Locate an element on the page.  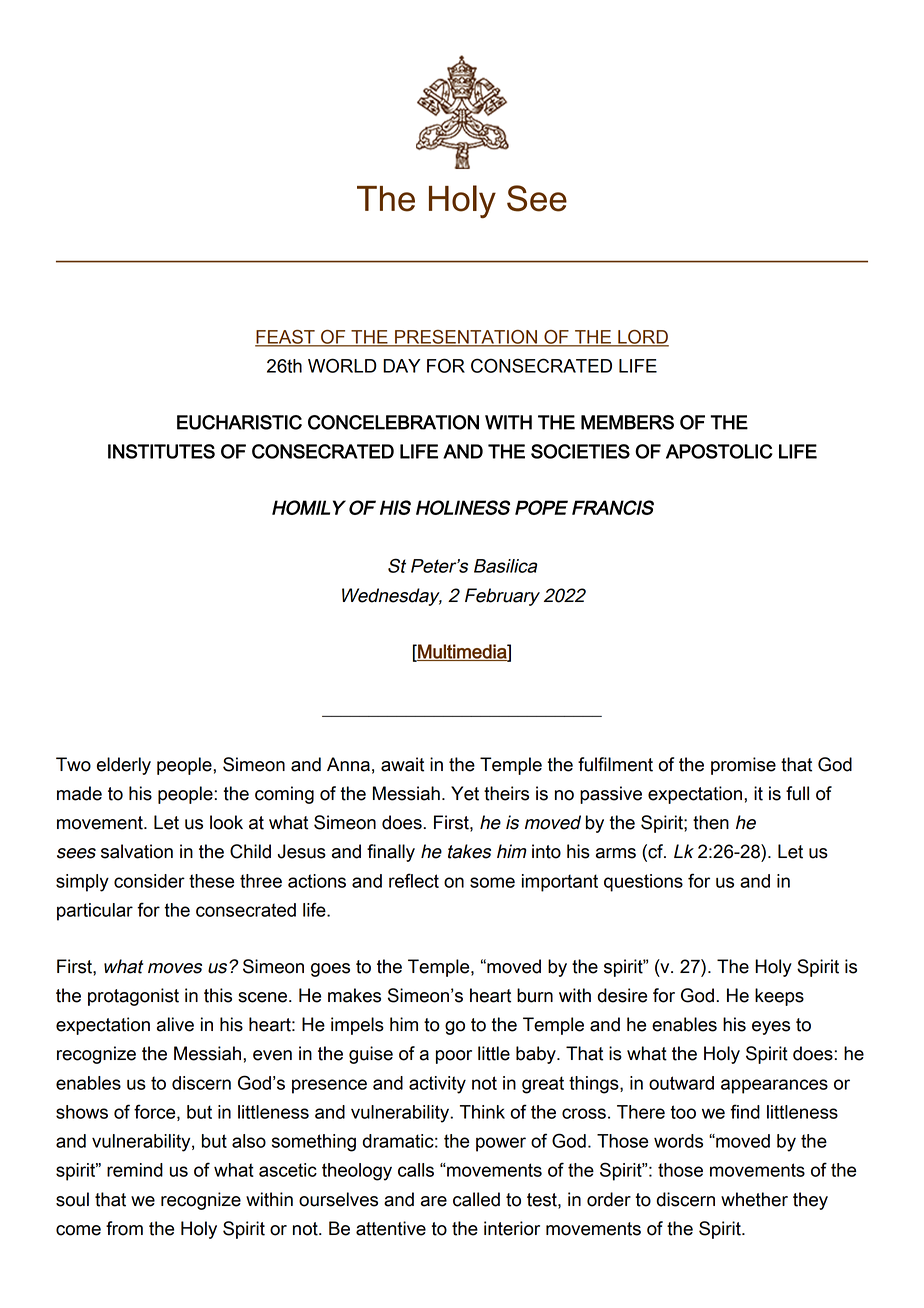
reflect is located at coordinates (414, 880).
